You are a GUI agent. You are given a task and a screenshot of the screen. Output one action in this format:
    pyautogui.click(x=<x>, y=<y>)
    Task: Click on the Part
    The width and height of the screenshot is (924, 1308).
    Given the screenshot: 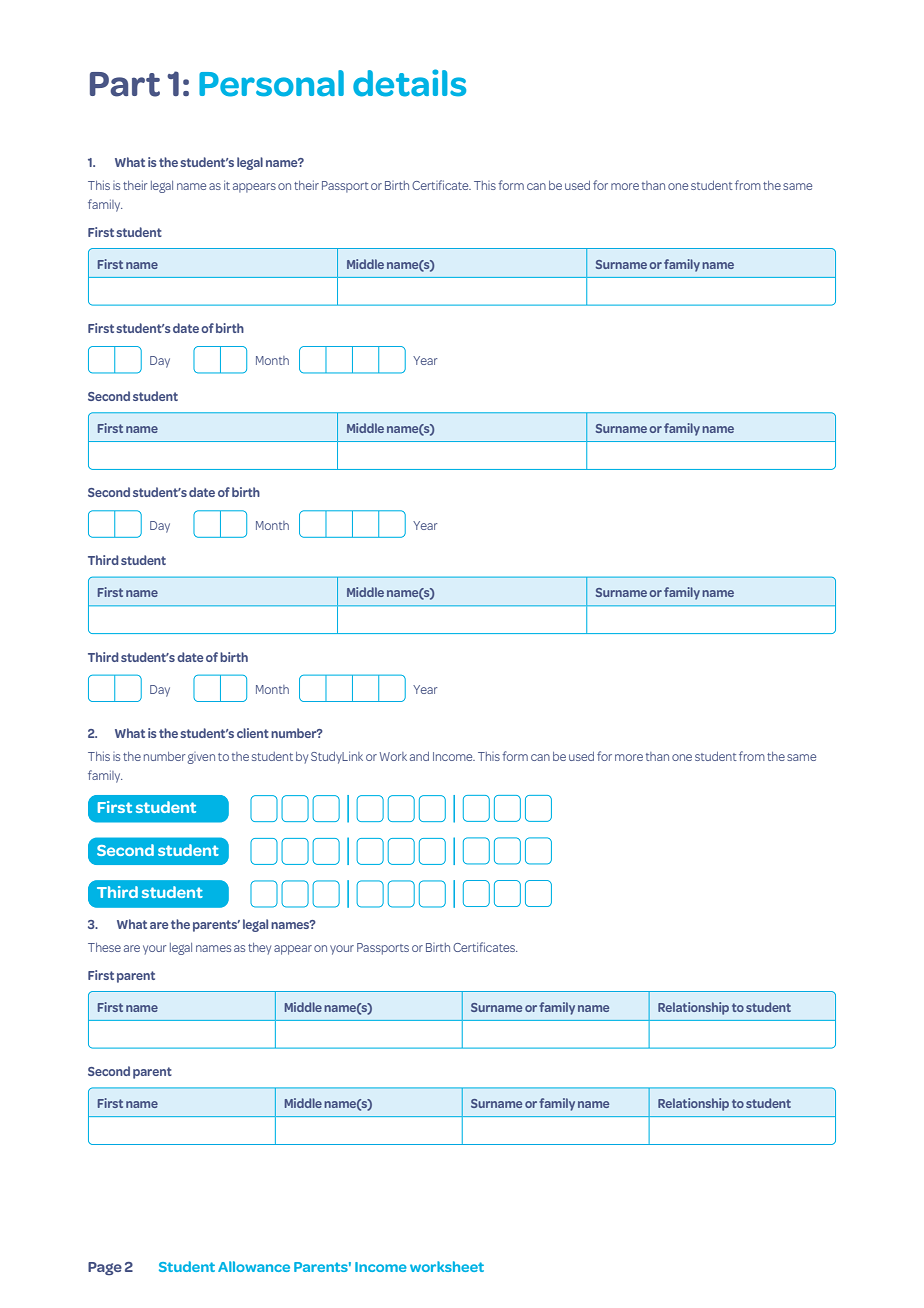 What is the action you would take?
    pyautogui.click(x=125, y=84)
